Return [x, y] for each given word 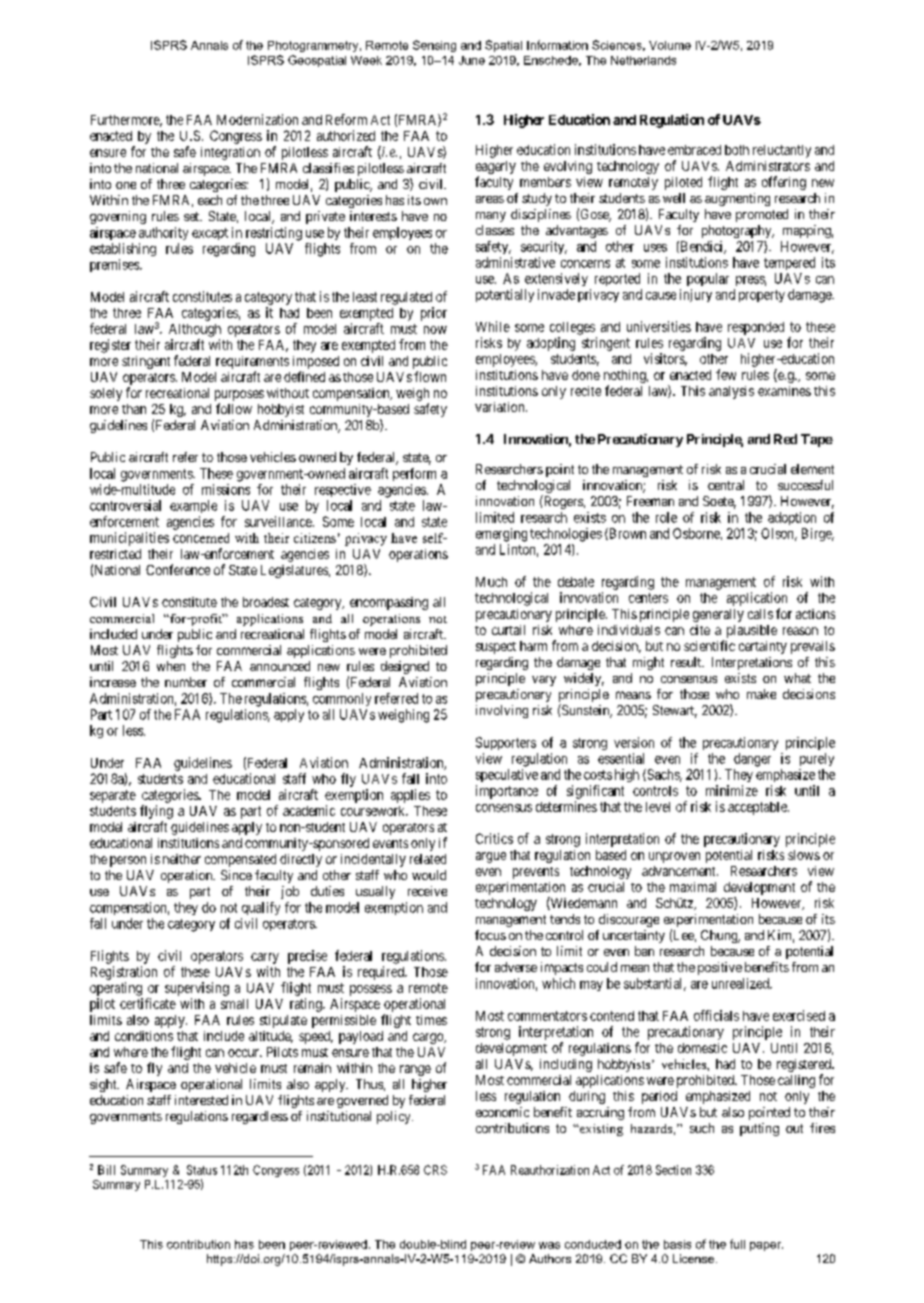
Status [202, 1170]
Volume [670, 45]
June [472, 60]
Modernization [257, 119]
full [737, 1244]
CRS [435, 1170]
